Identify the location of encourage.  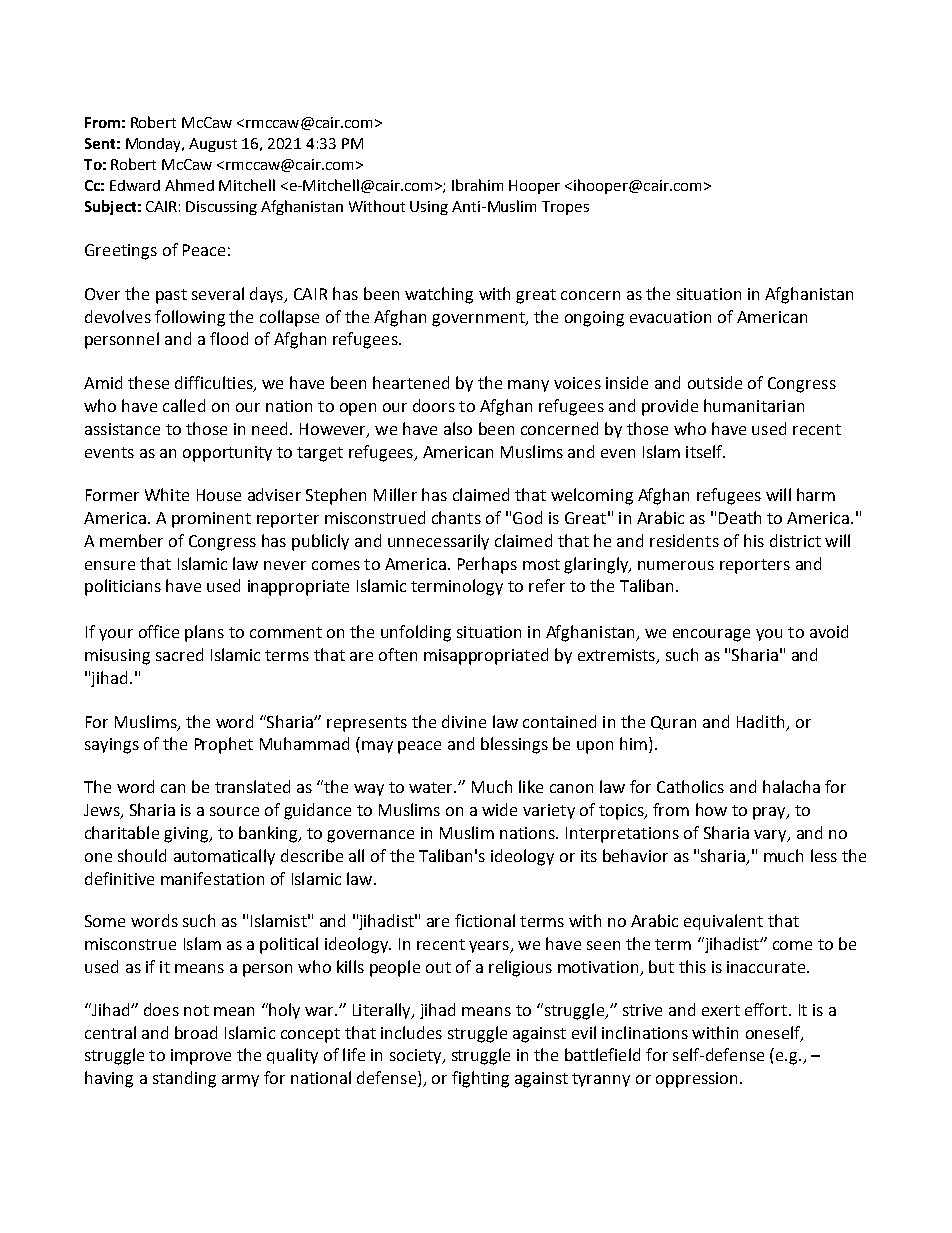
(711, 635).
